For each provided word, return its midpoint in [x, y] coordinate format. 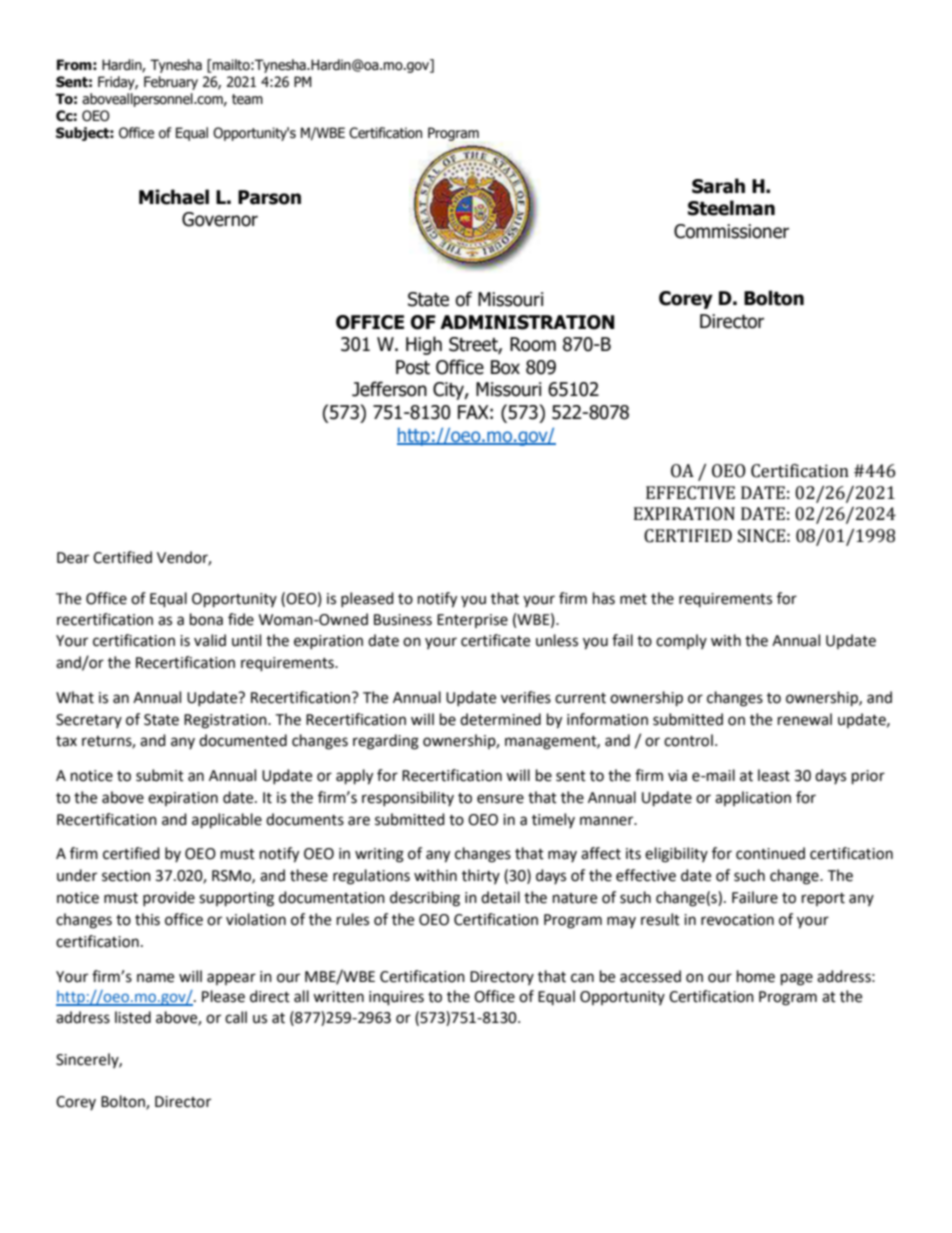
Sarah [718, 186]
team [247, 99]
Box [505, 367]
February [171, 83]
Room [533, 344]
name [155, 978]
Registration [226, 721]
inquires [396, 998]
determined [500, 719]
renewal [805, 719]
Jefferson [389, 389]
